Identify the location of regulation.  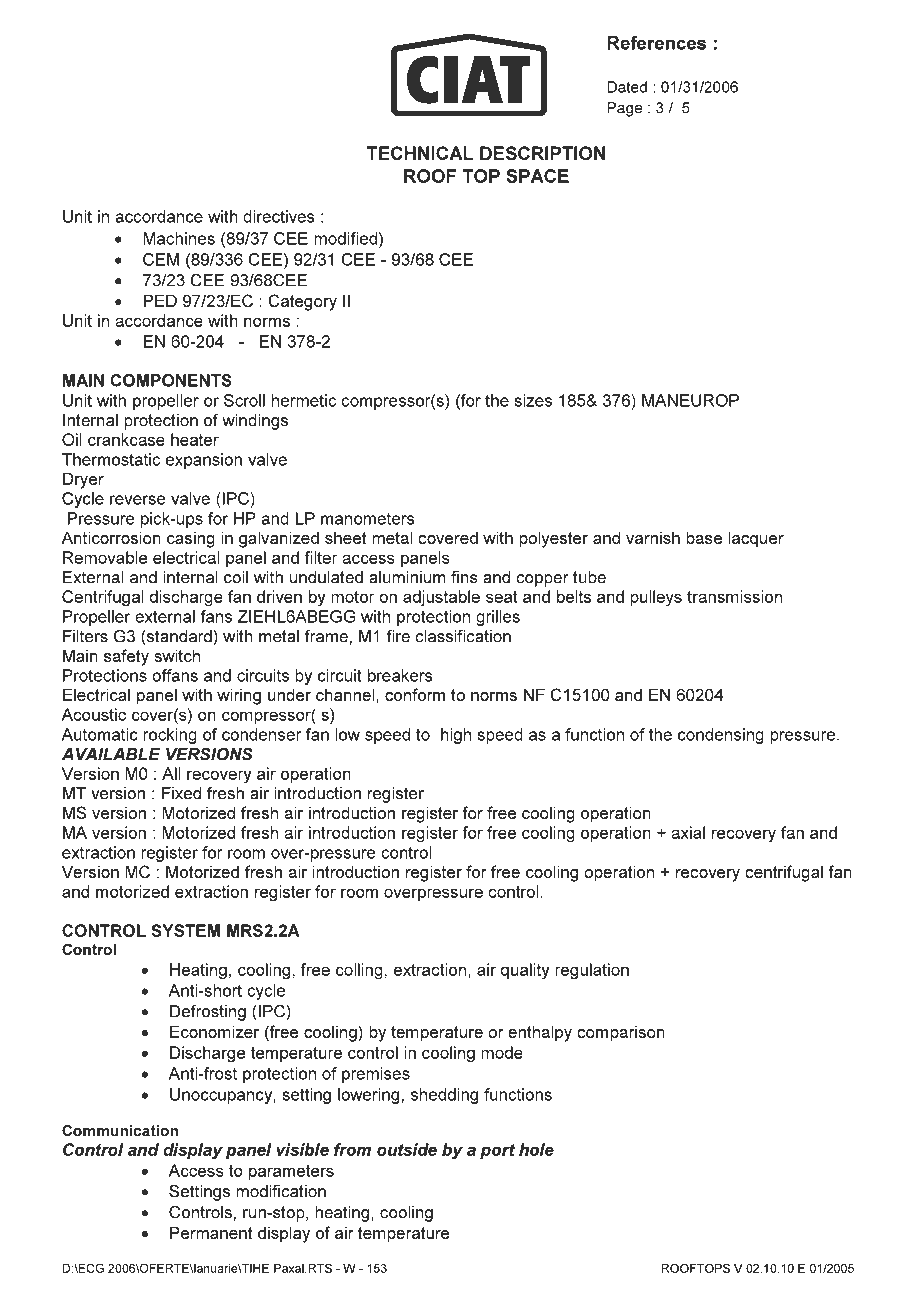
(592, 971).
